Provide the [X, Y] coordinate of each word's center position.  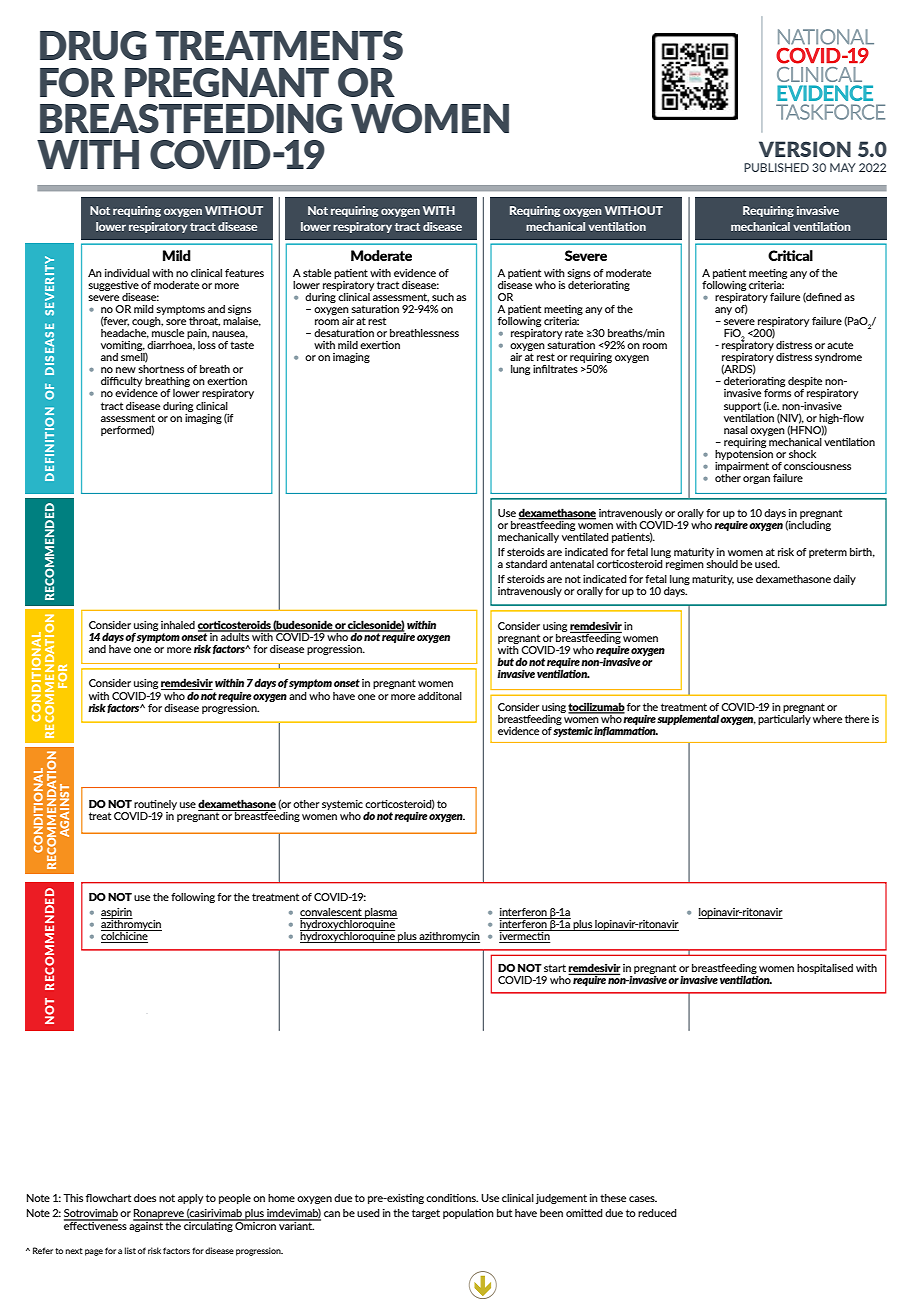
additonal [440, 696]
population [468, 1214]
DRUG [93, 45]
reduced [657, 1213]
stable [317, 273]
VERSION [805, 149]
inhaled [178, 625]
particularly [784, 718]
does [145, 1198]
